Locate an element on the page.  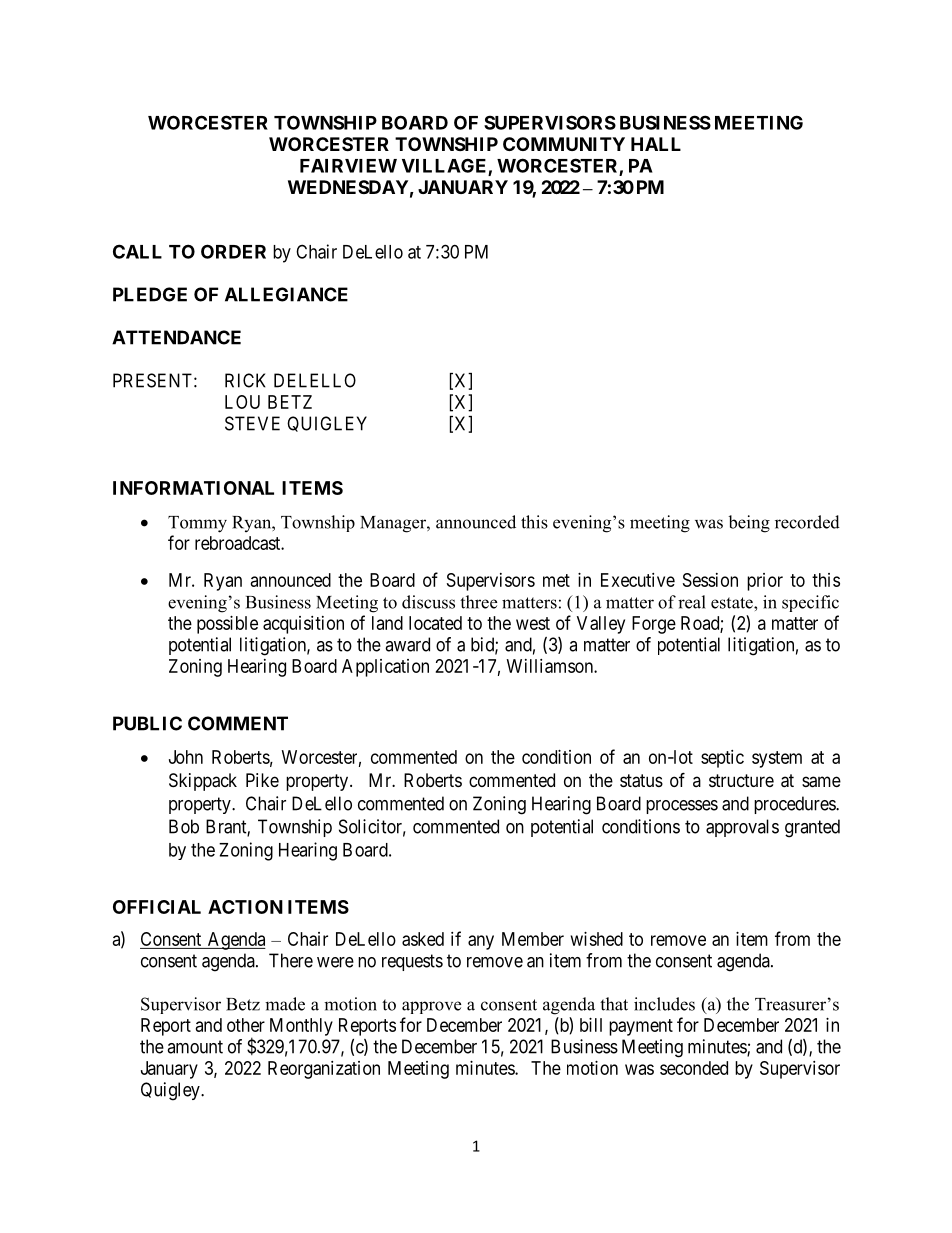
HALL is located at coordinates (656, 144).
